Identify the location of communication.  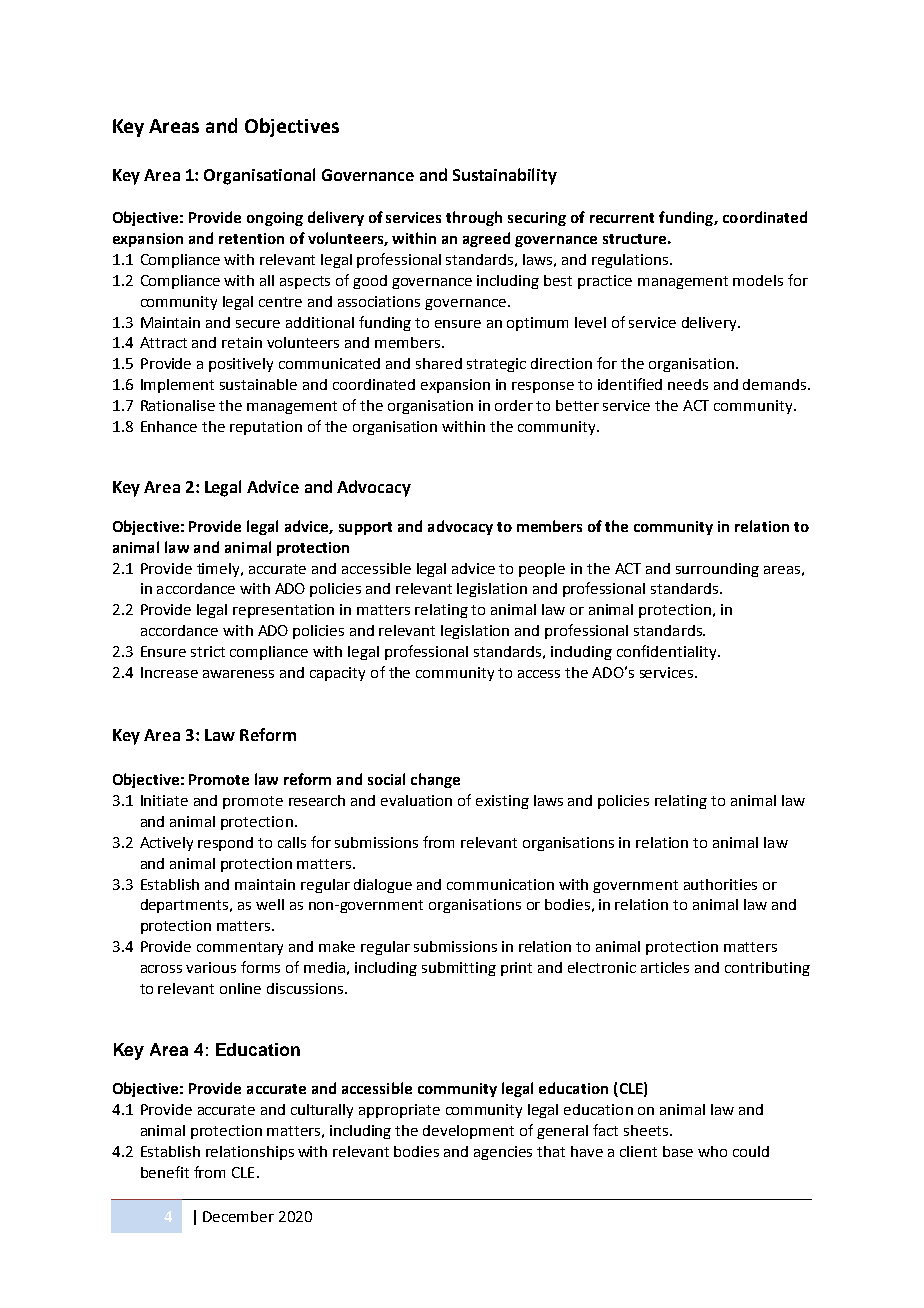
(500, 884).
